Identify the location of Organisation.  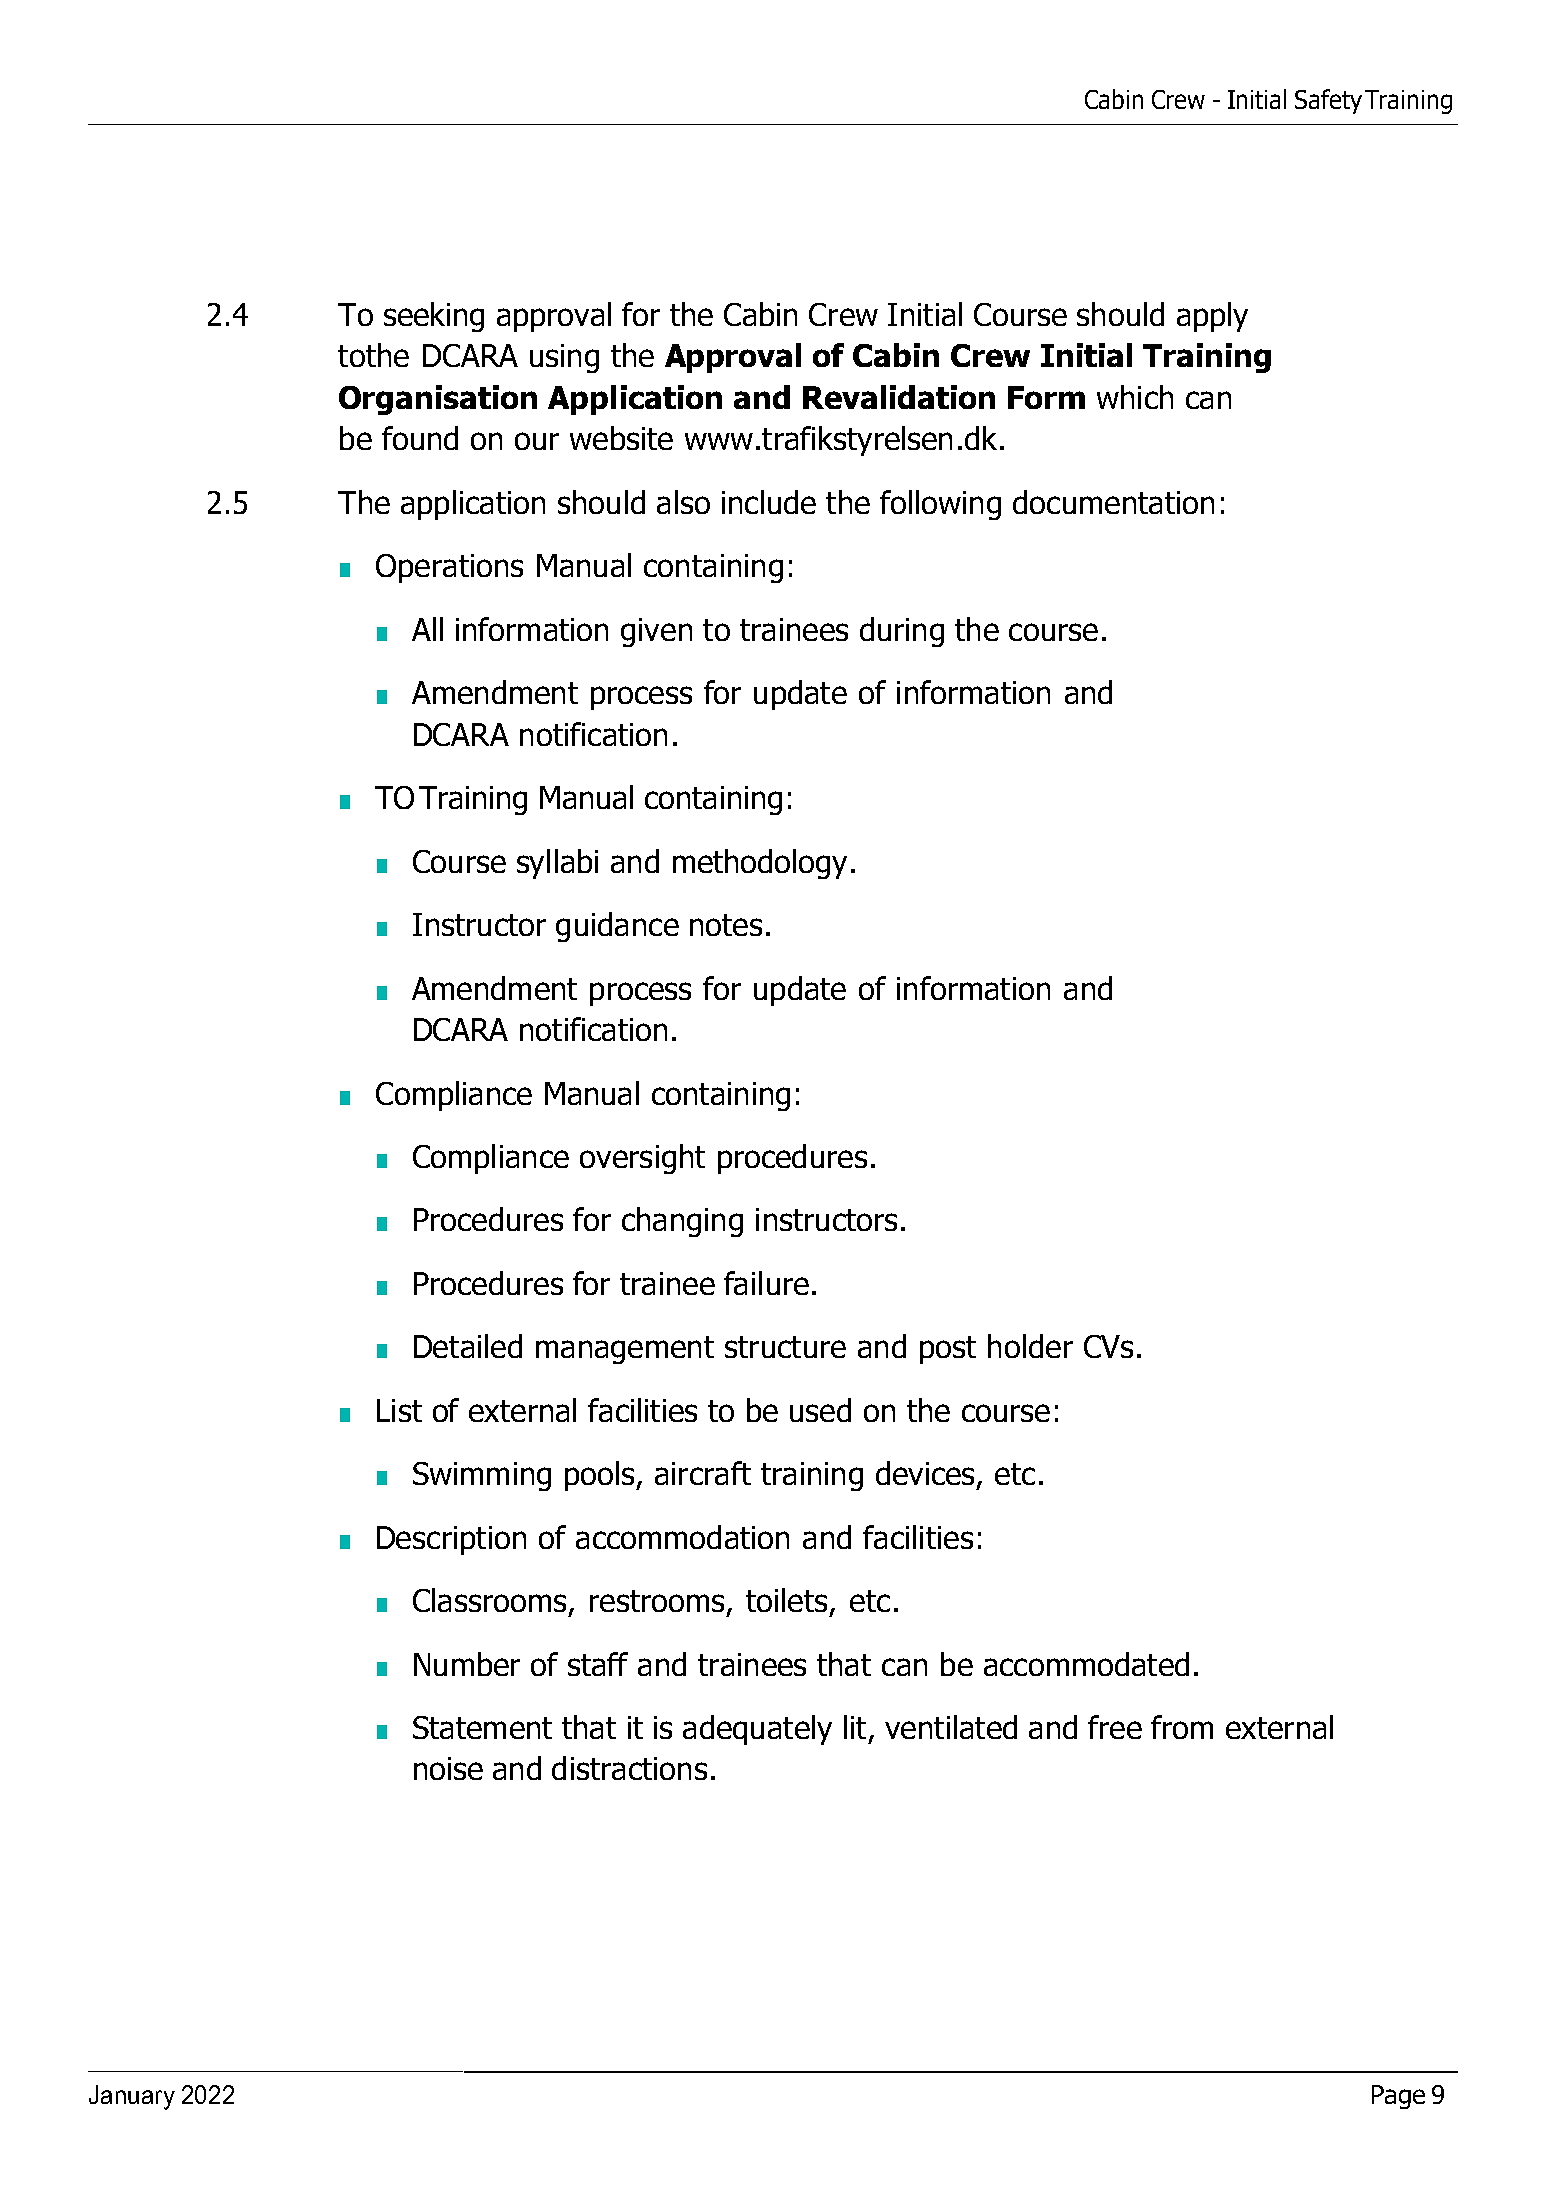
(438, 400).
